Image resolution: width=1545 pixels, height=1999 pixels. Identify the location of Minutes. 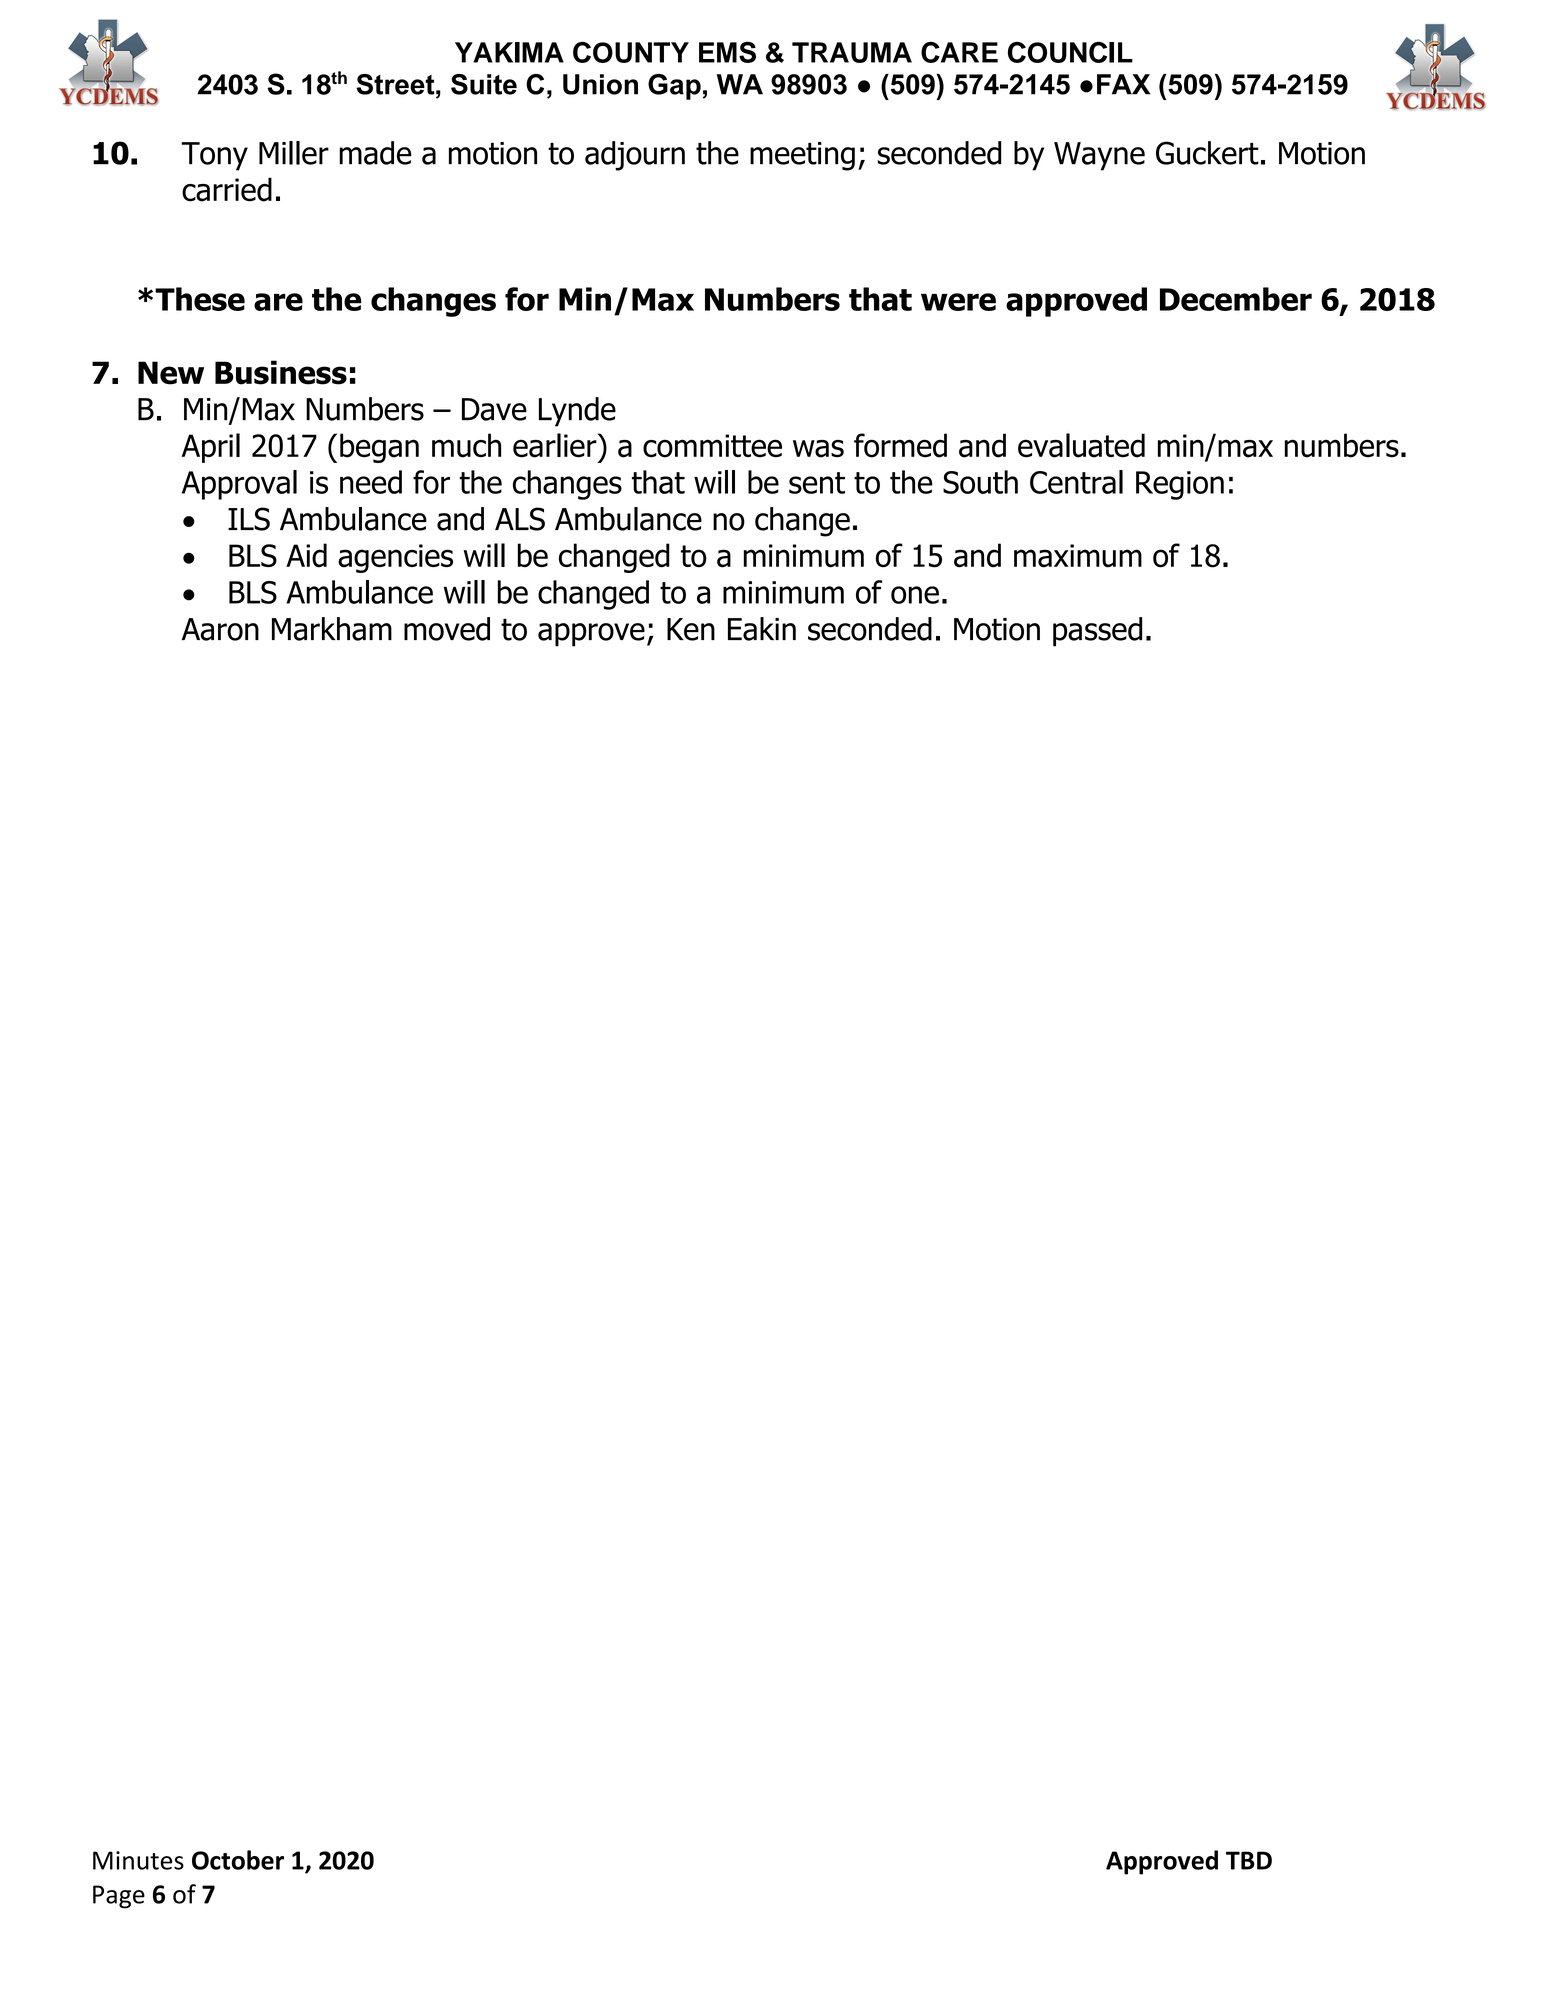
(138, 1860).
